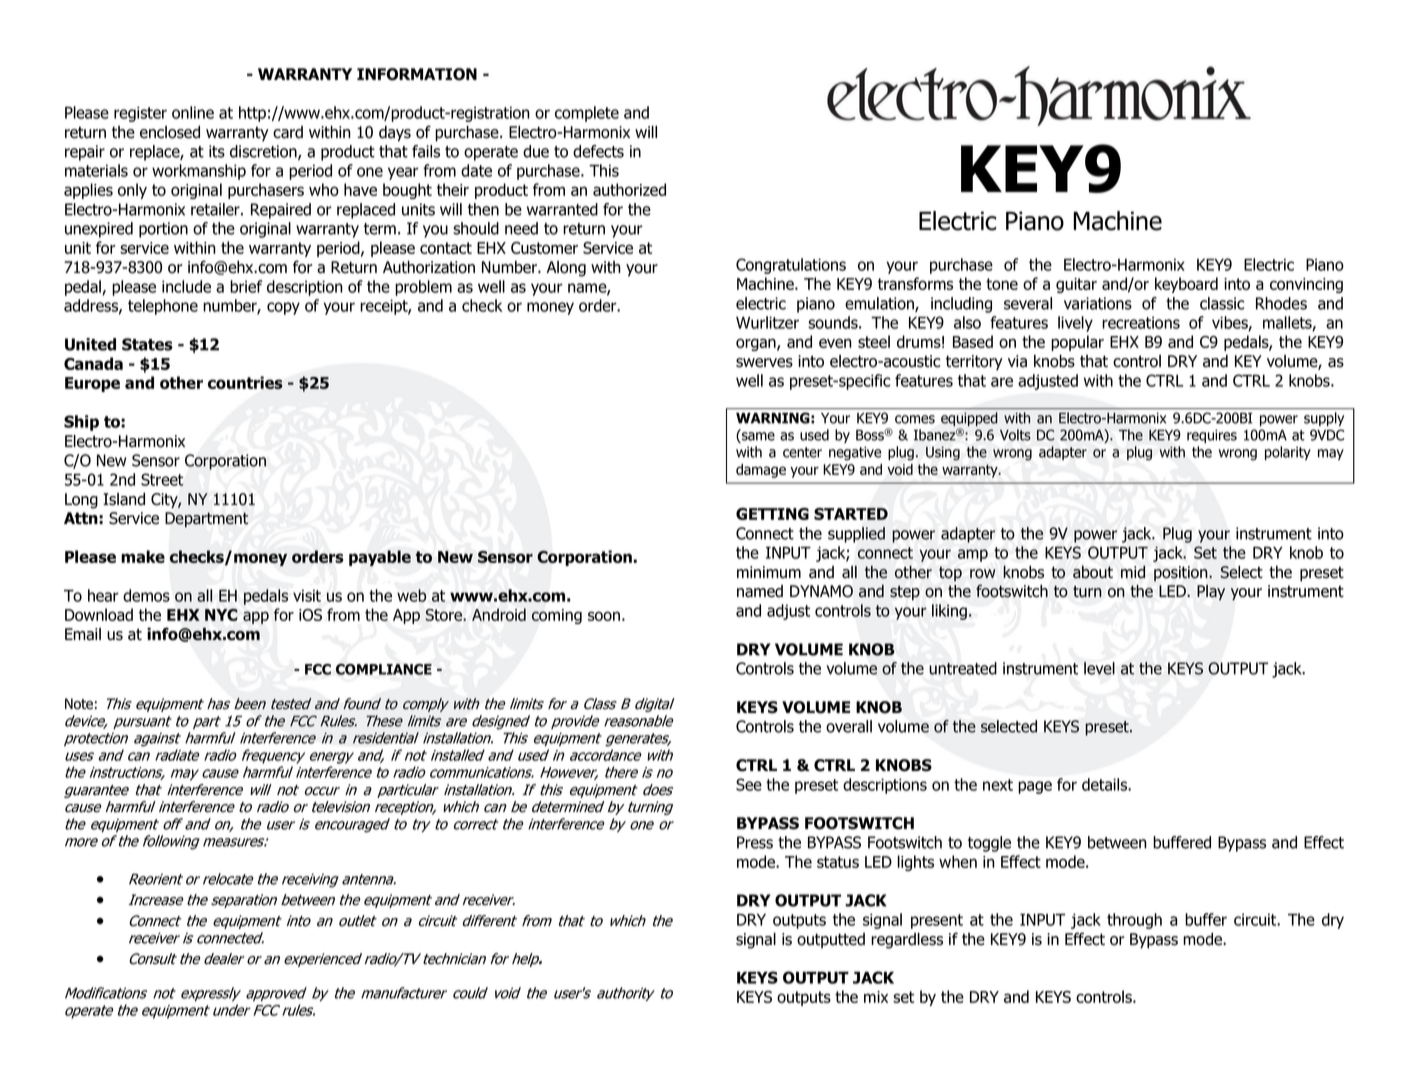  Describe the element at coordinates (1186, 285) in the screenshot. I see `keyboard` at that location.
